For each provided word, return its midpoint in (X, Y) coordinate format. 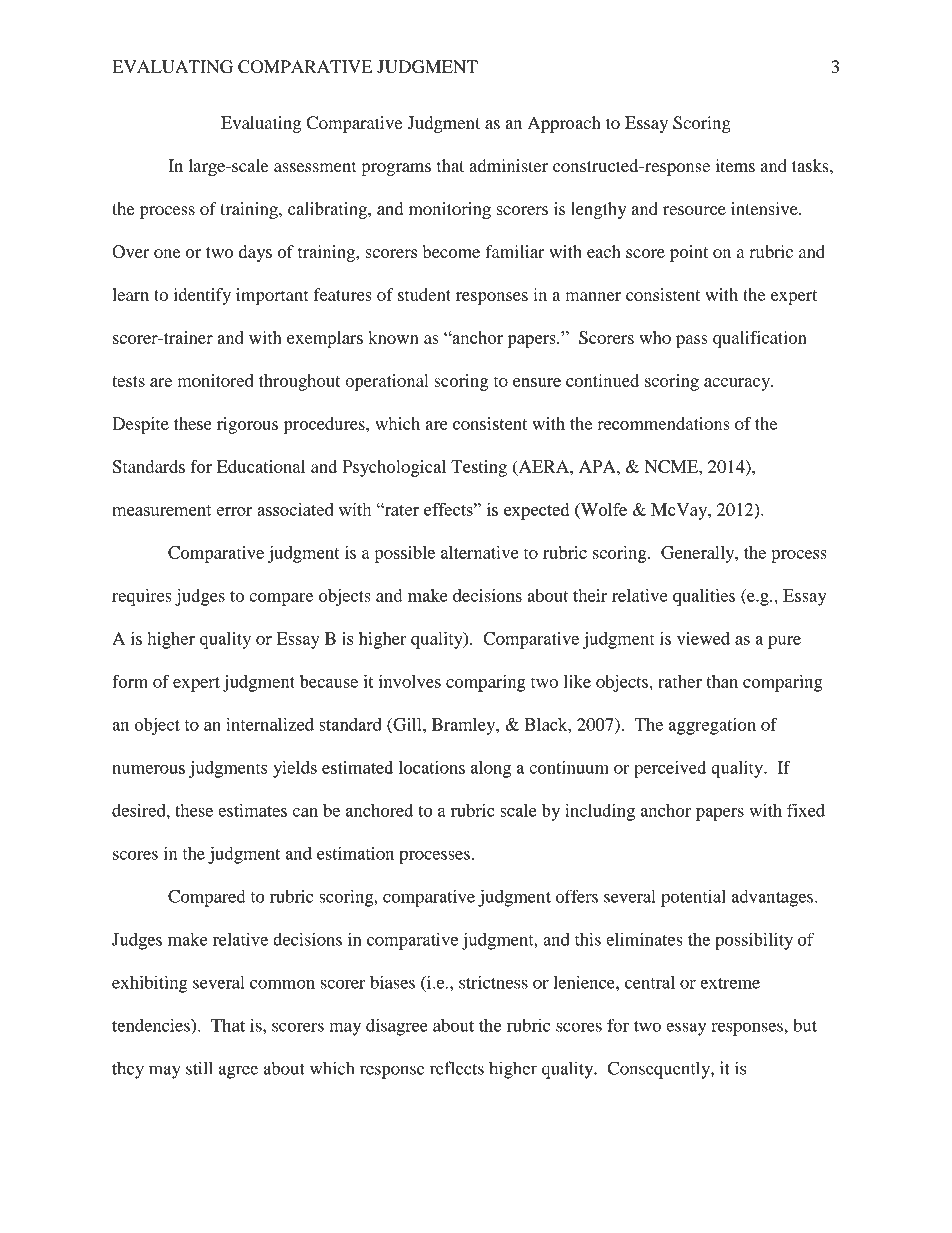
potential (693, 898)
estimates (252, 810)
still (199, 1068)
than (722, 681)
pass (692, 341)
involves (409, 681)
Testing (479, 468)
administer (508, 165)
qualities (704, 597)
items (735, 165)
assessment (315, 167)
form (130, 681)
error (235, 511)
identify (202, 296)
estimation (355, 853)
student (424, 294)
